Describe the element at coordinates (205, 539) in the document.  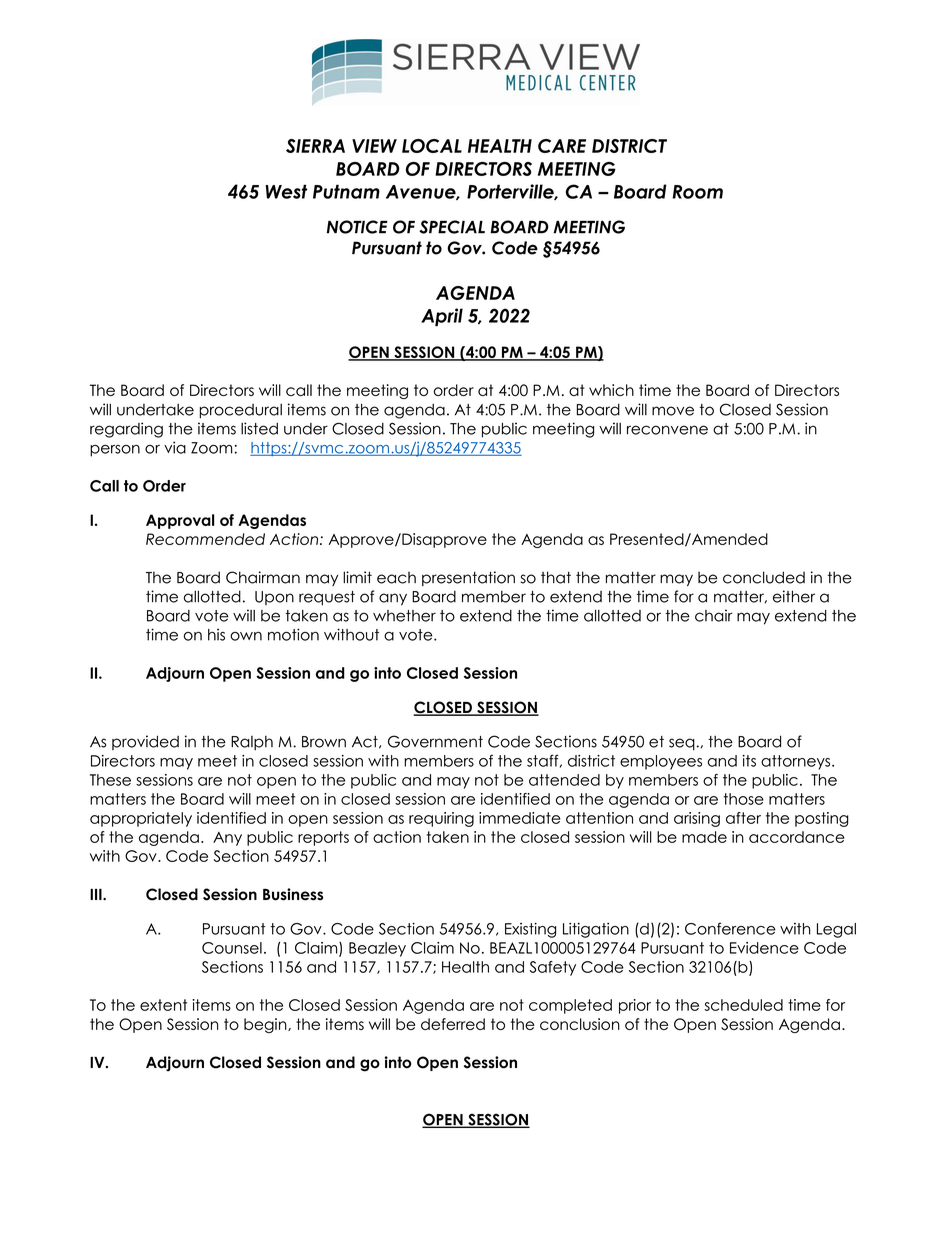
I see `Recommended` at that location.
